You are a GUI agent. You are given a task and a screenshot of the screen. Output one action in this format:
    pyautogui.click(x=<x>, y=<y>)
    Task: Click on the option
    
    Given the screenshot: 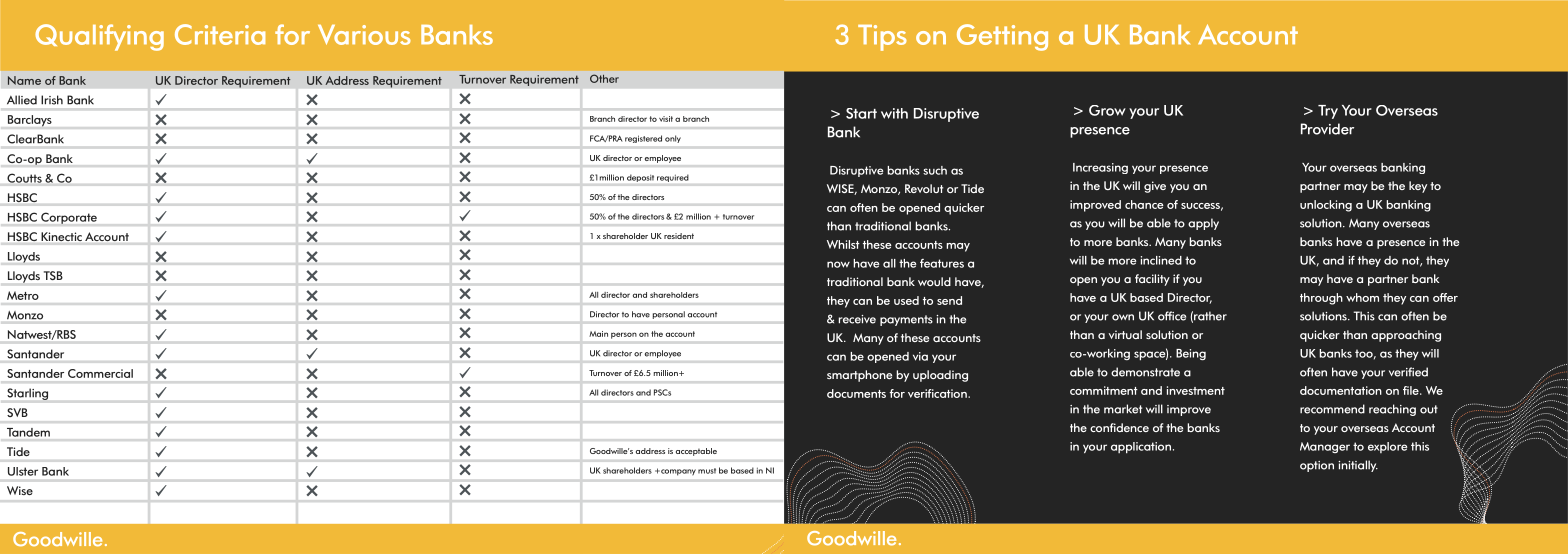 What is the action you would take?
    pyautogui.click(x=1317, y=466)
